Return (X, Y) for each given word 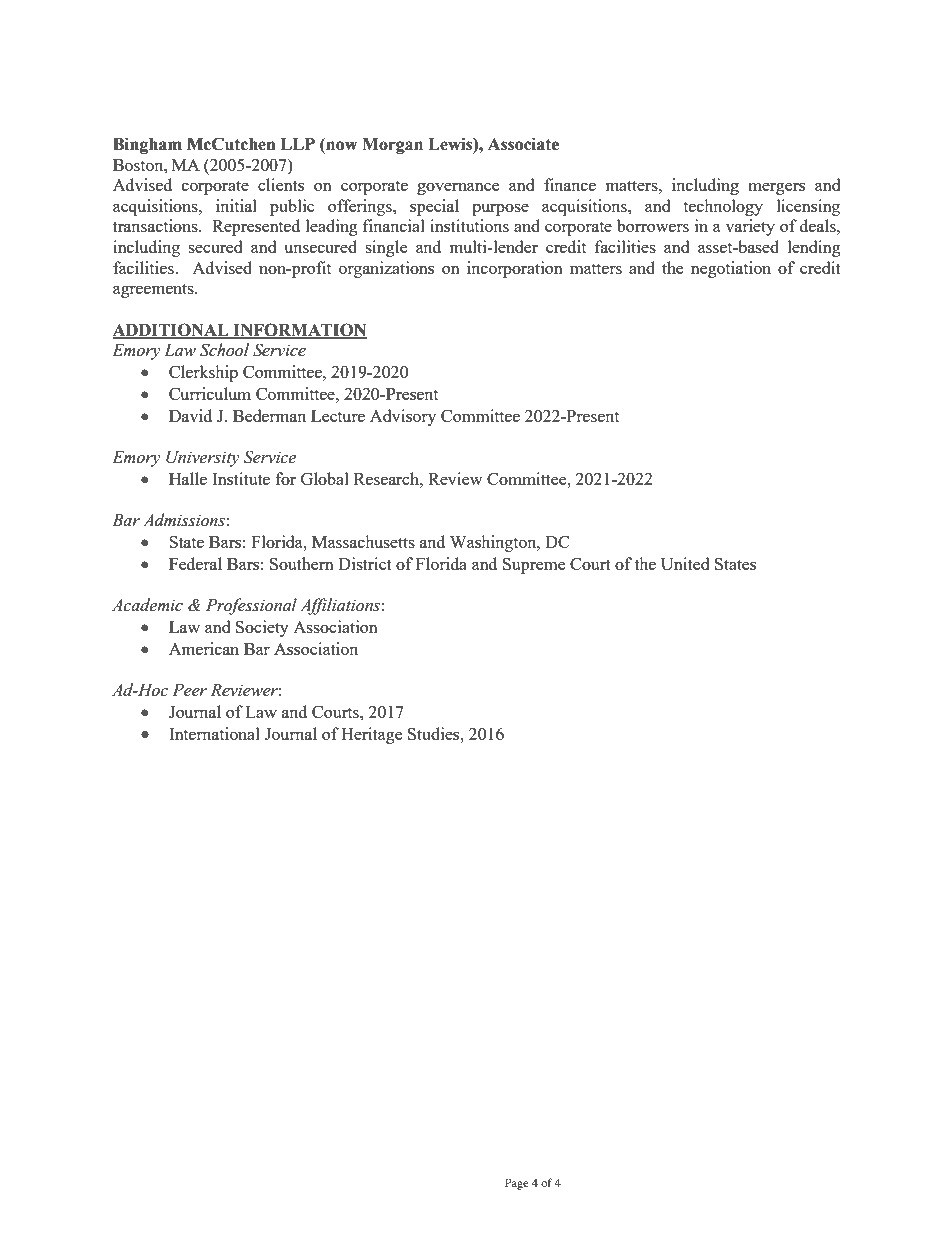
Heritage (371, 735)
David (190, 415)
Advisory (403, 417)
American (204, 648)
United (685, 563)
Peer (189, 690)
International (214, 733)
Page (517, 1184)
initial (236, 205)
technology (723, 207)
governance (458, 189)
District (365, 563)
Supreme (534, 566)
